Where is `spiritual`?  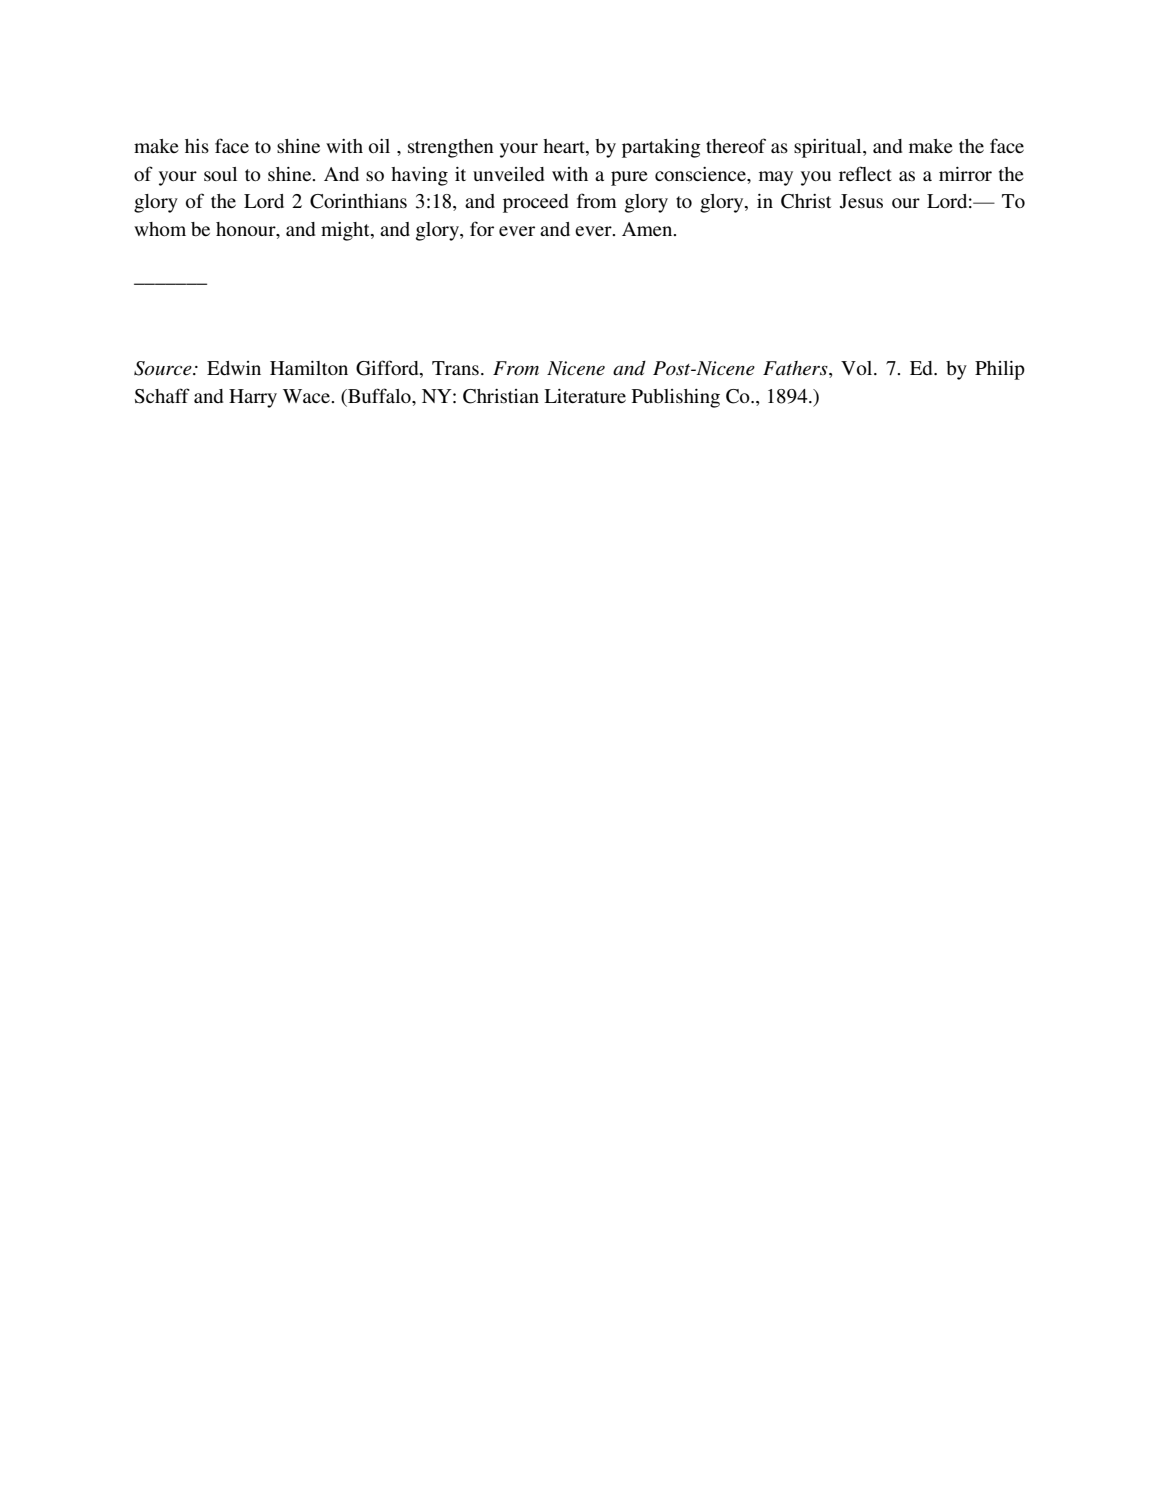
spiritual is located at coordinates (829, 148).
